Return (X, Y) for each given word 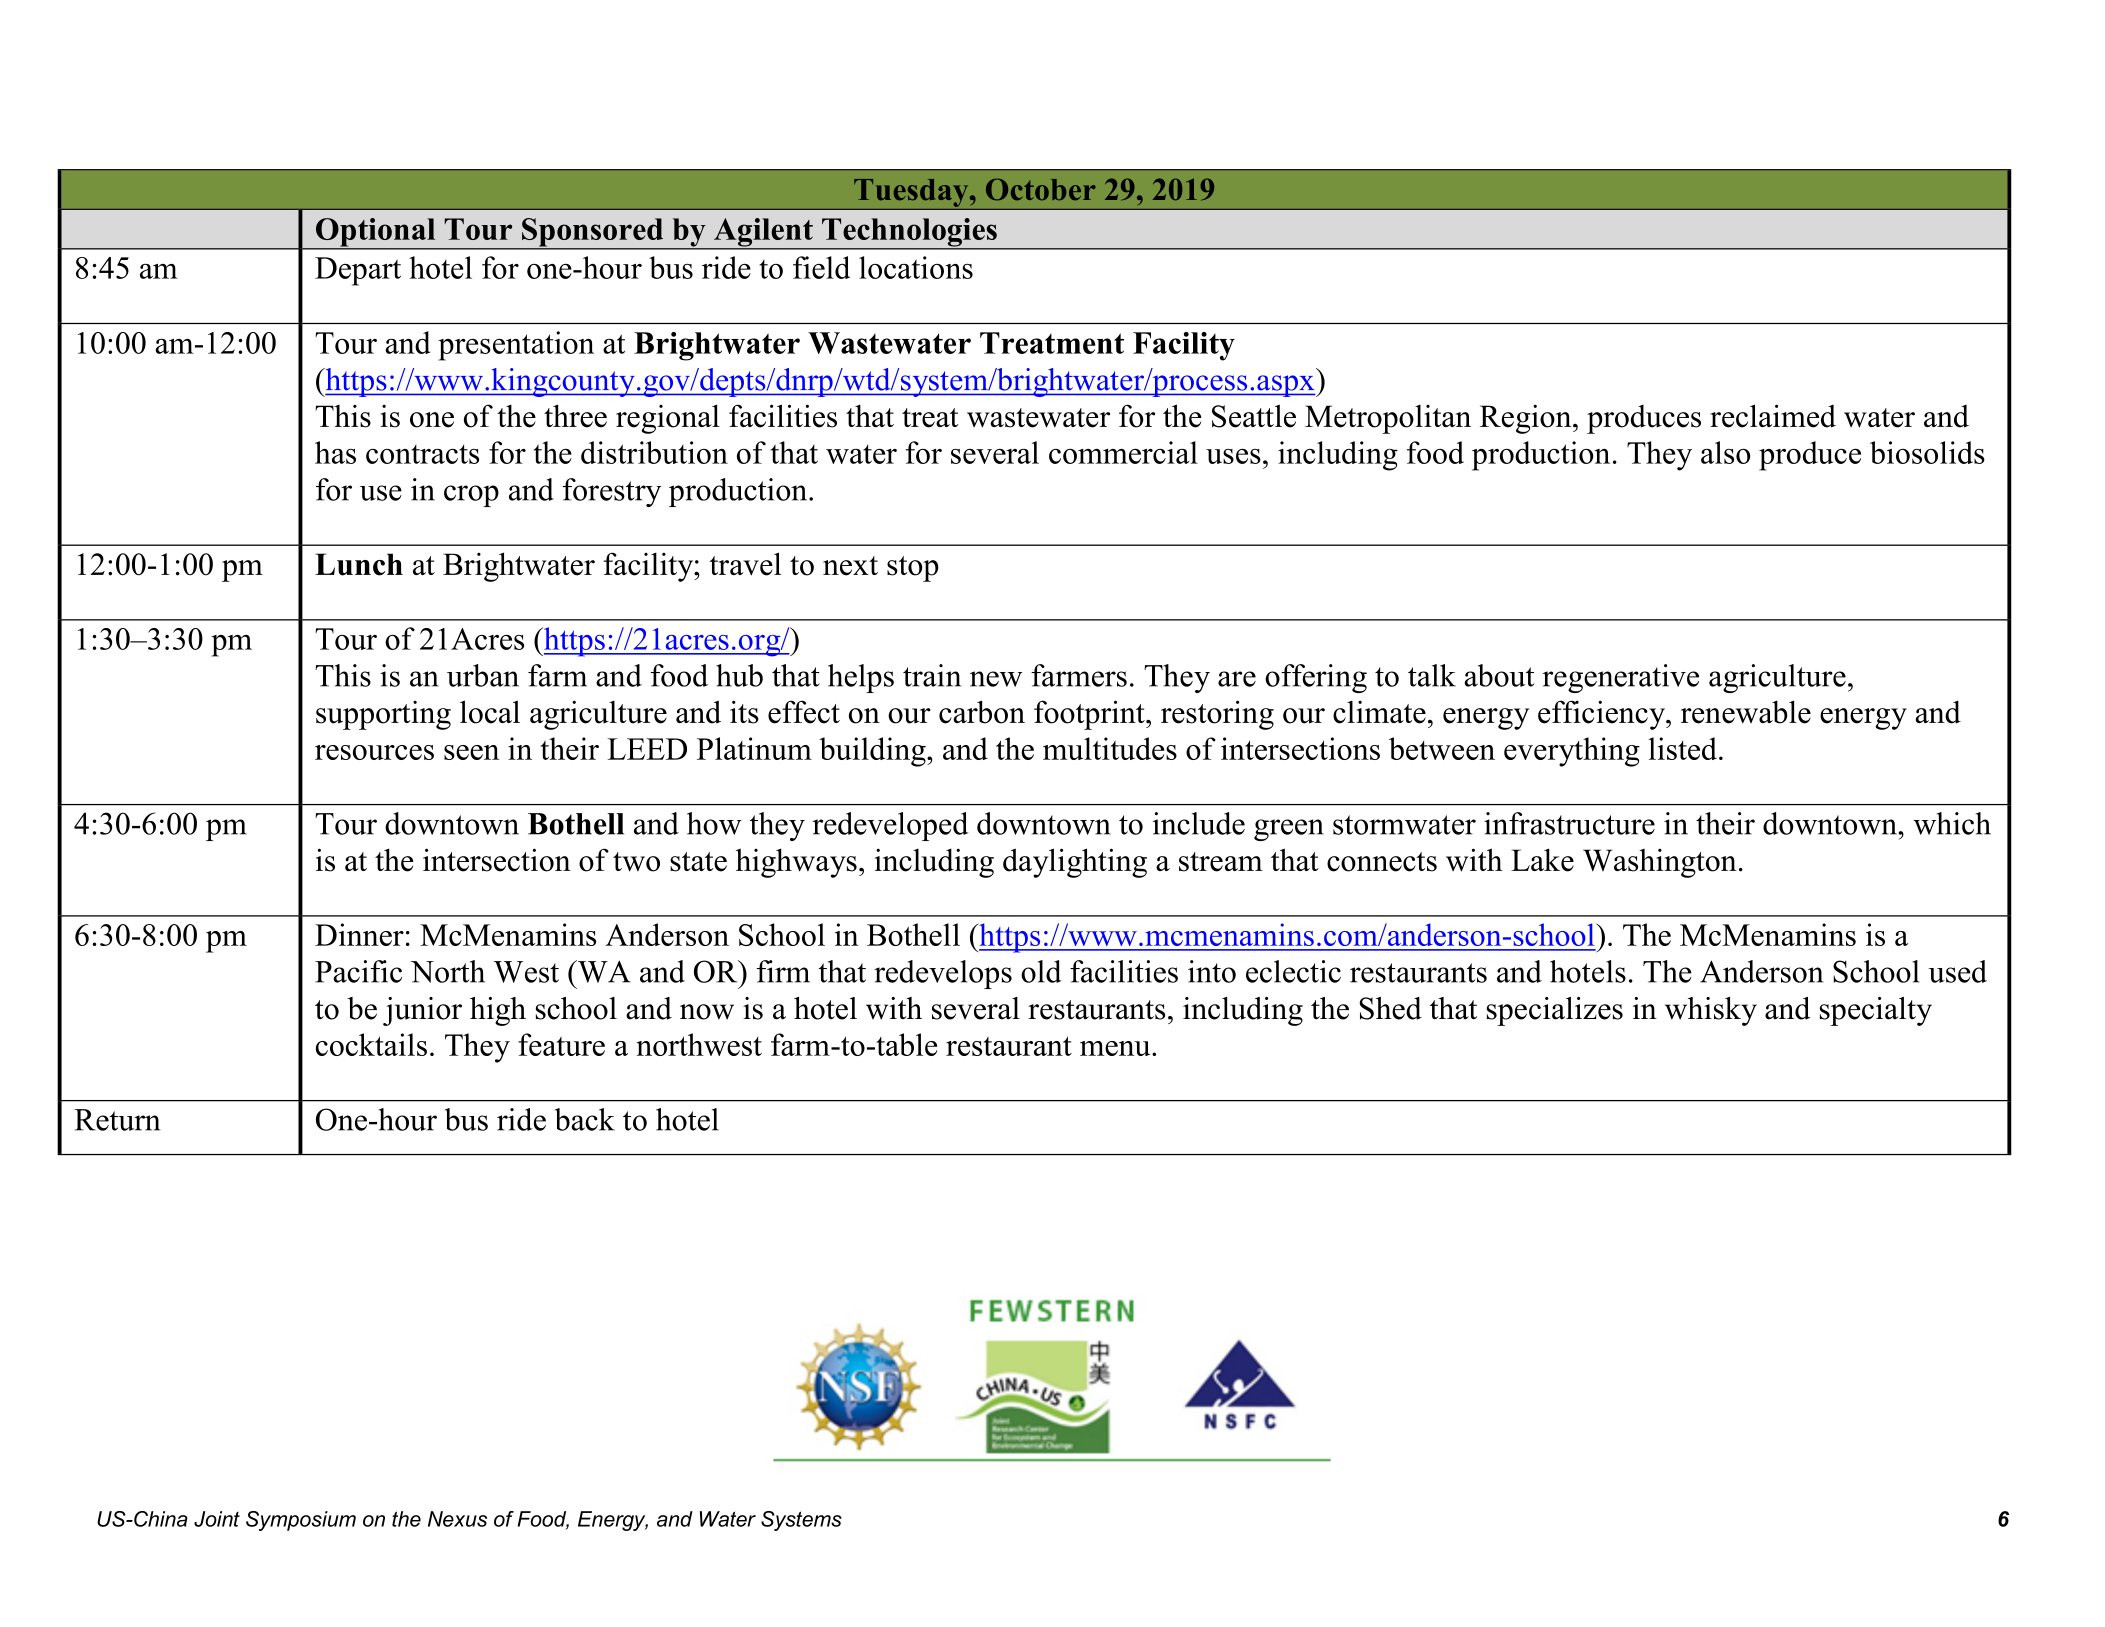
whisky (1711, 1011)
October (1041, 190)
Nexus (457, 1519)
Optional (376, 233)
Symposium (301, 1521)
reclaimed (1773, 416)
